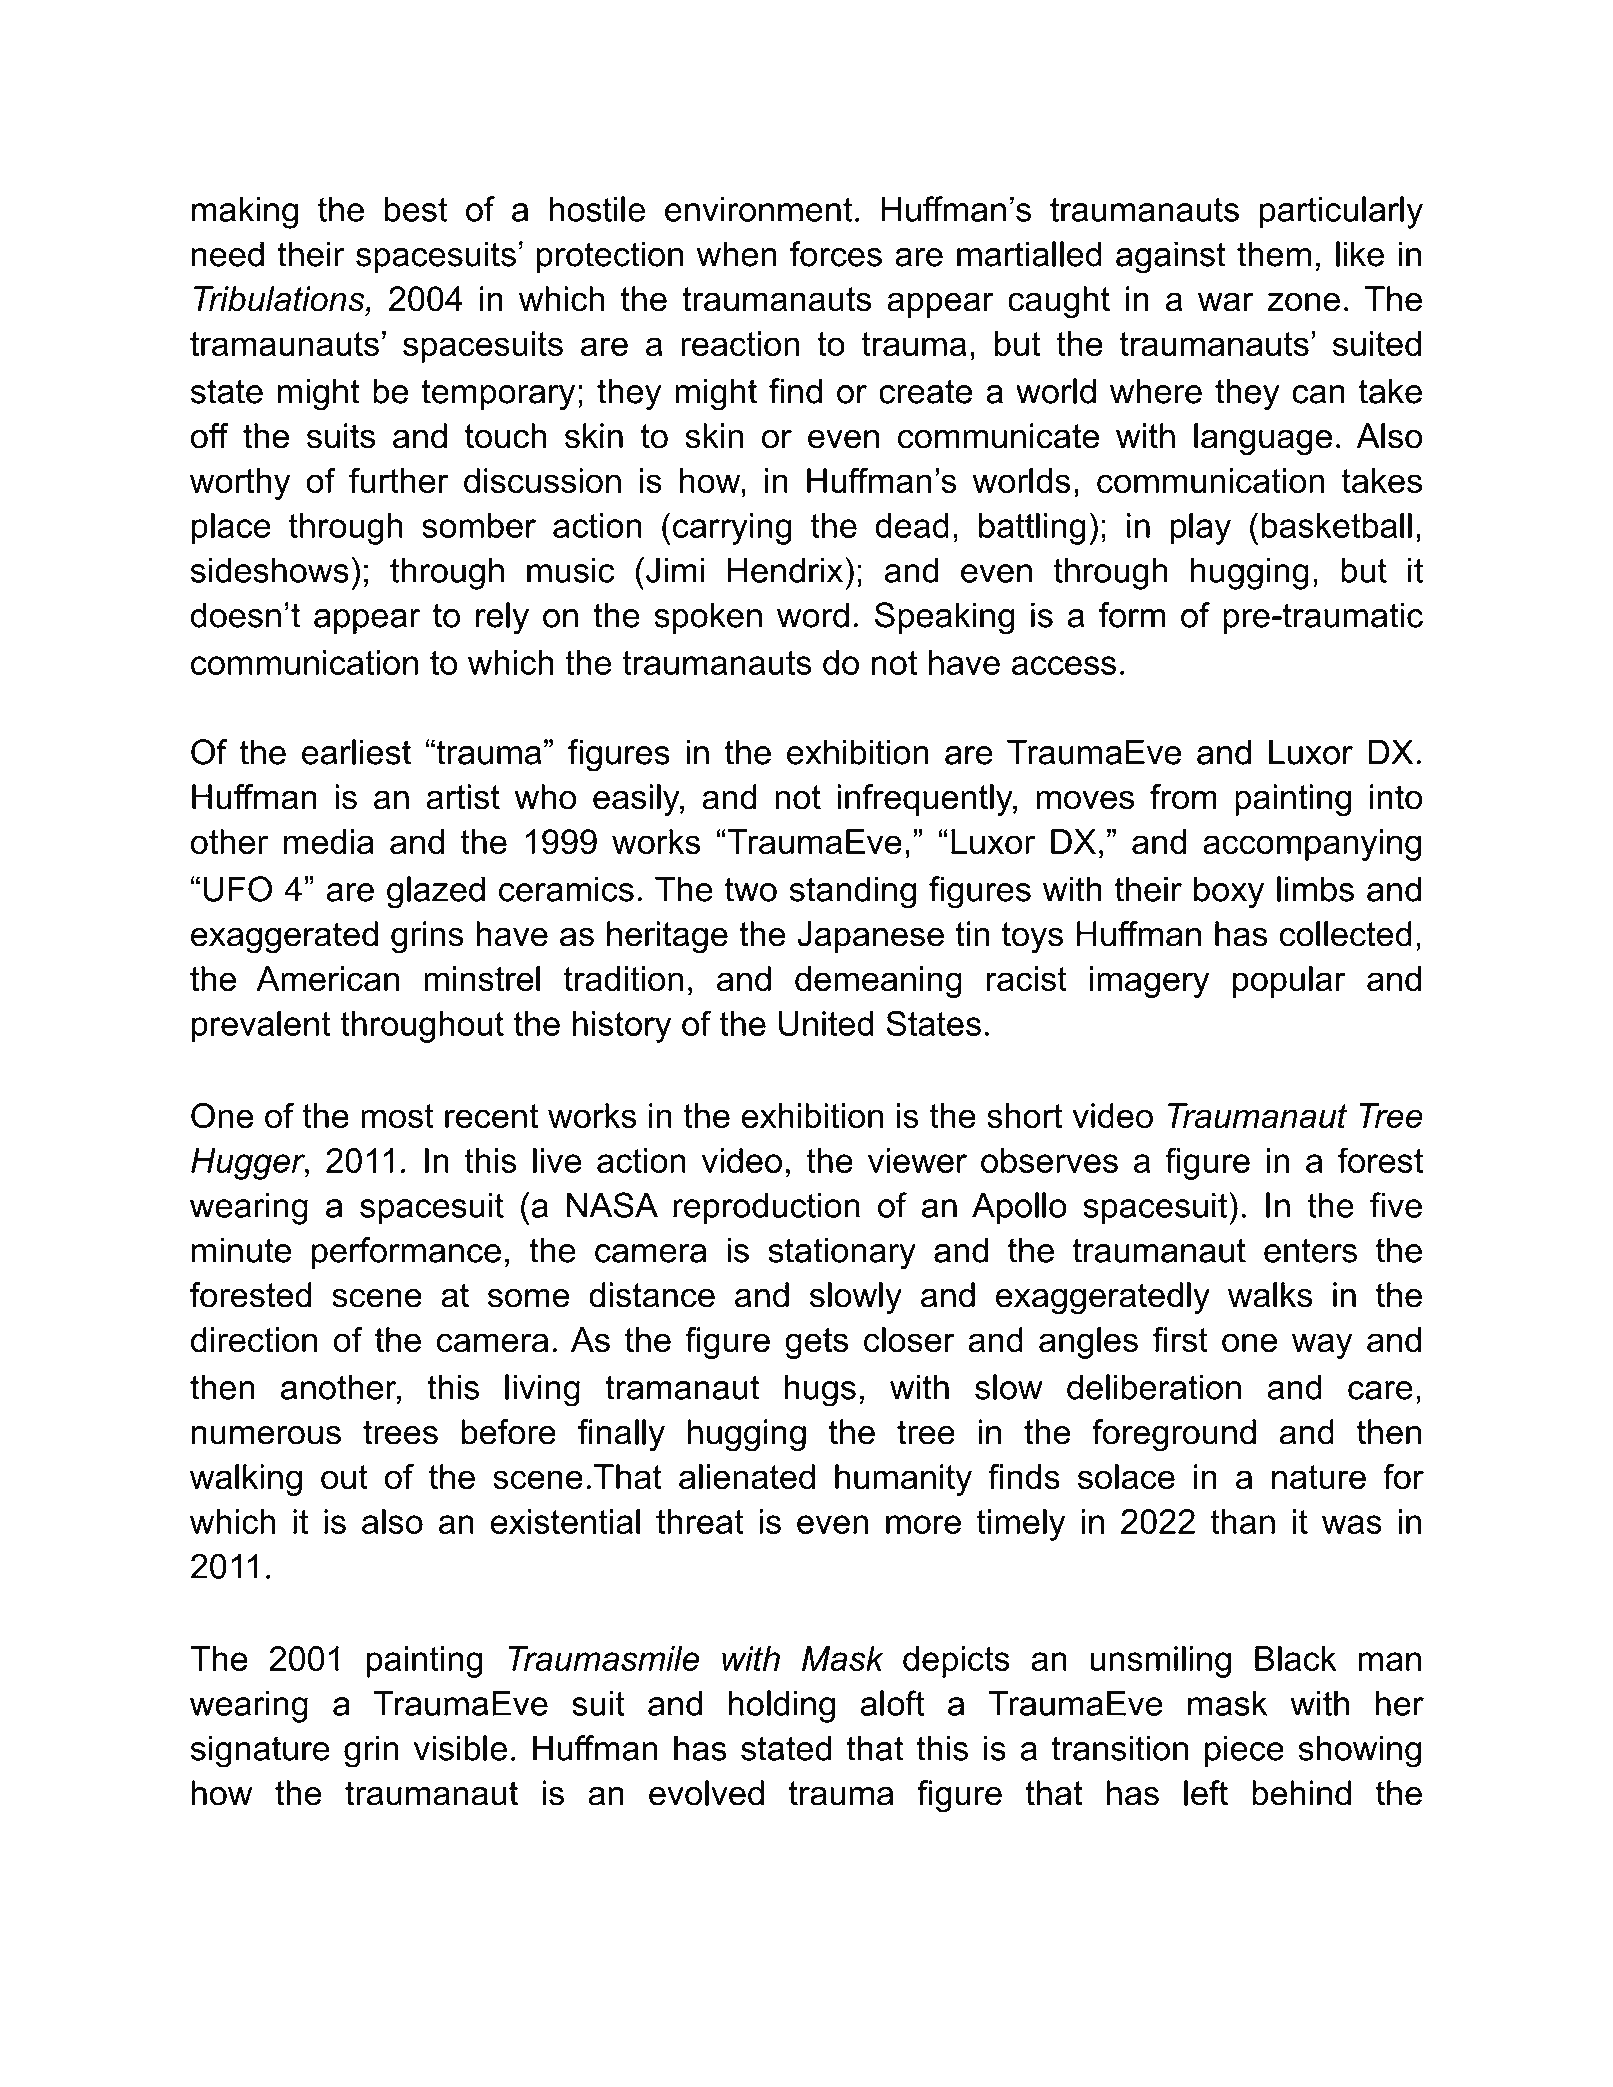  Describe the element at coordinates (1289, 982) in the screenshot. I see `popular` at that location.
